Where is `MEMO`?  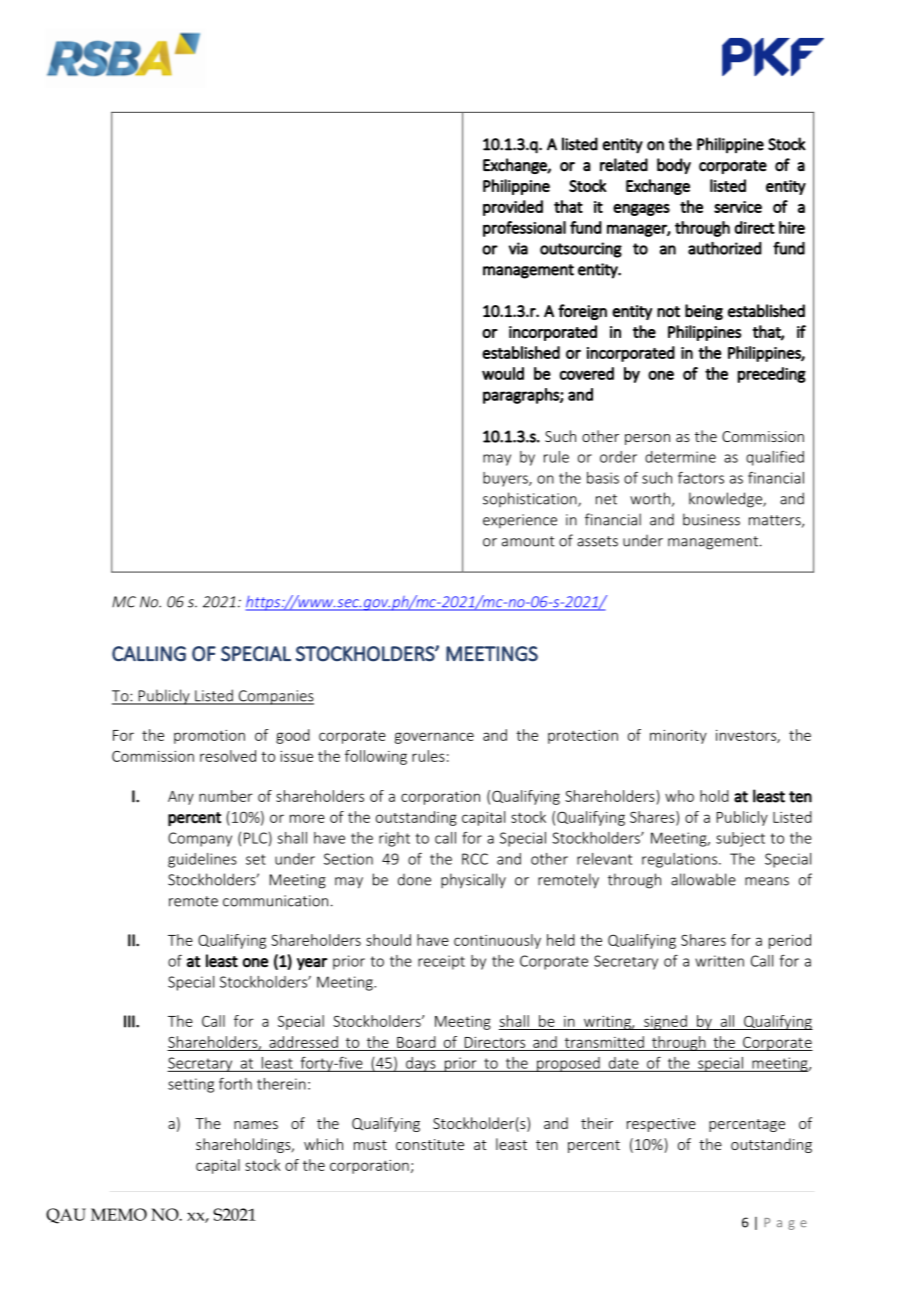
MEMO is located at coordinates (119, 1214).
